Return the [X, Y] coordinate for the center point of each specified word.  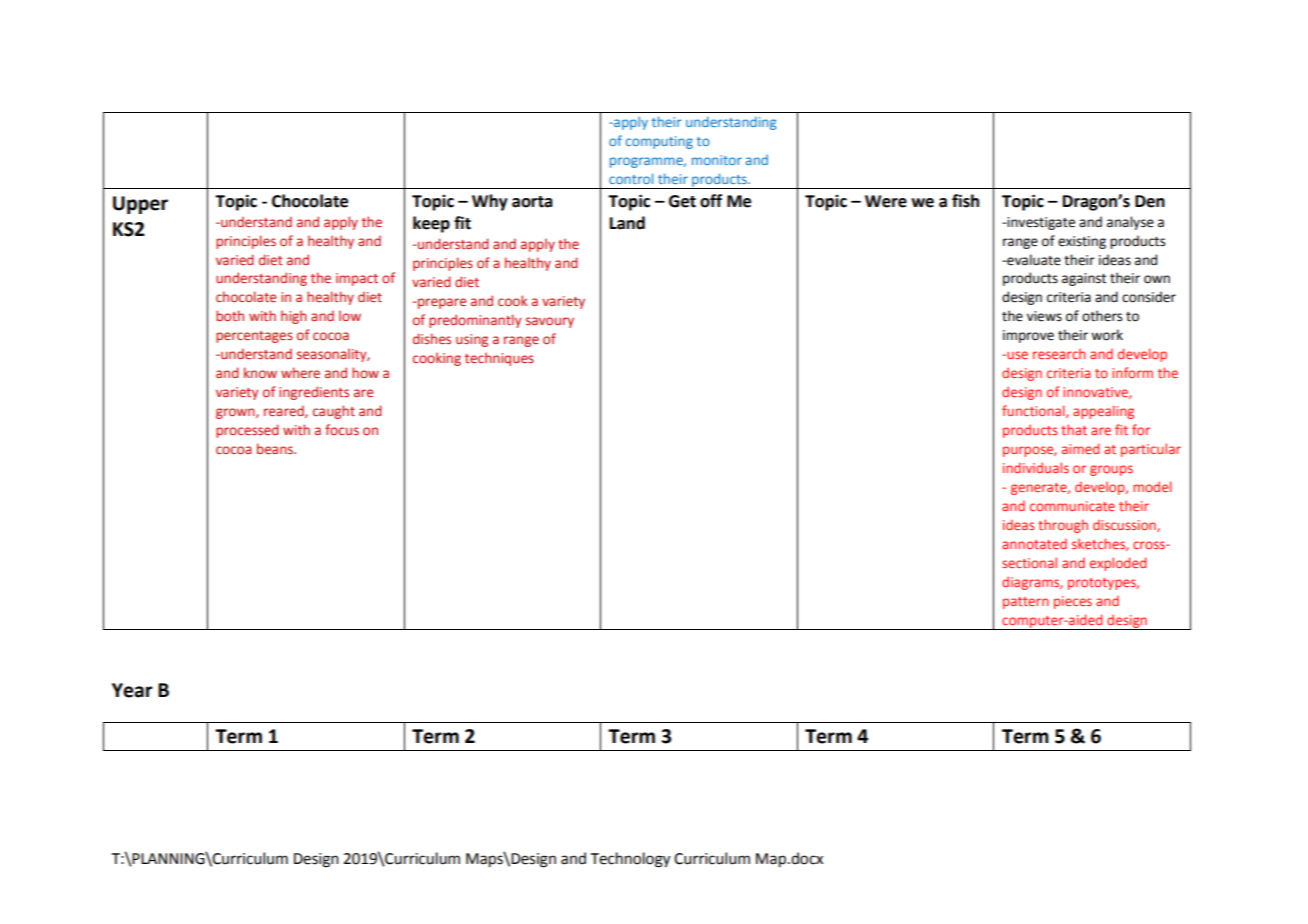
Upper [140, 205]
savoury [550, 322]
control [631, 178]
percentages [254, 337]
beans [276, 448]
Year [132, 690]
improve [1028, 336]
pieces [1073, 602]
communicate [1072, 506]
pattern [1025, 603]
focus [342, 429]
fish [965, 201]
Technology [630, 860]
